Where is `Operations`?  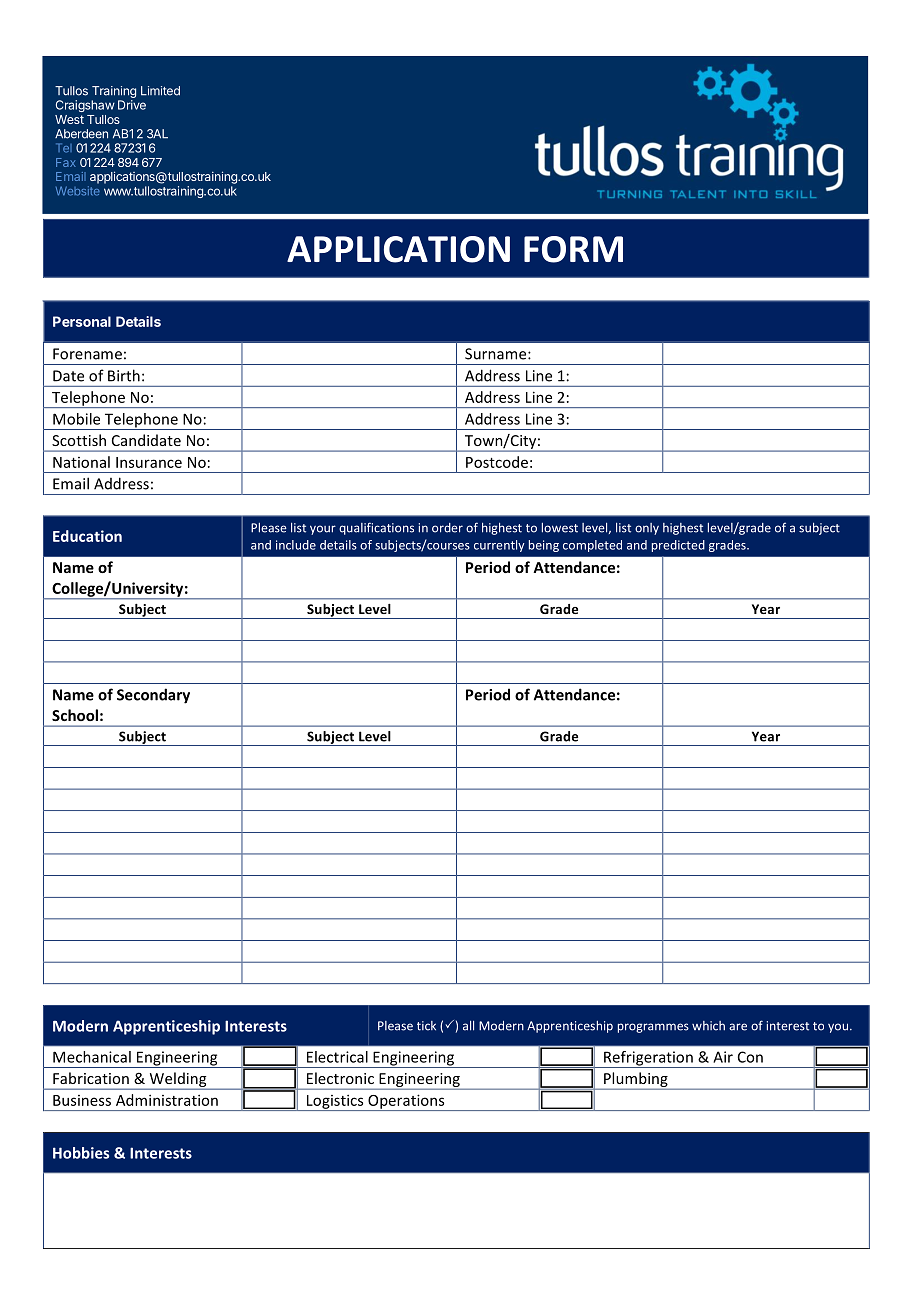 Operations is located at coordinates (406, 1102).
